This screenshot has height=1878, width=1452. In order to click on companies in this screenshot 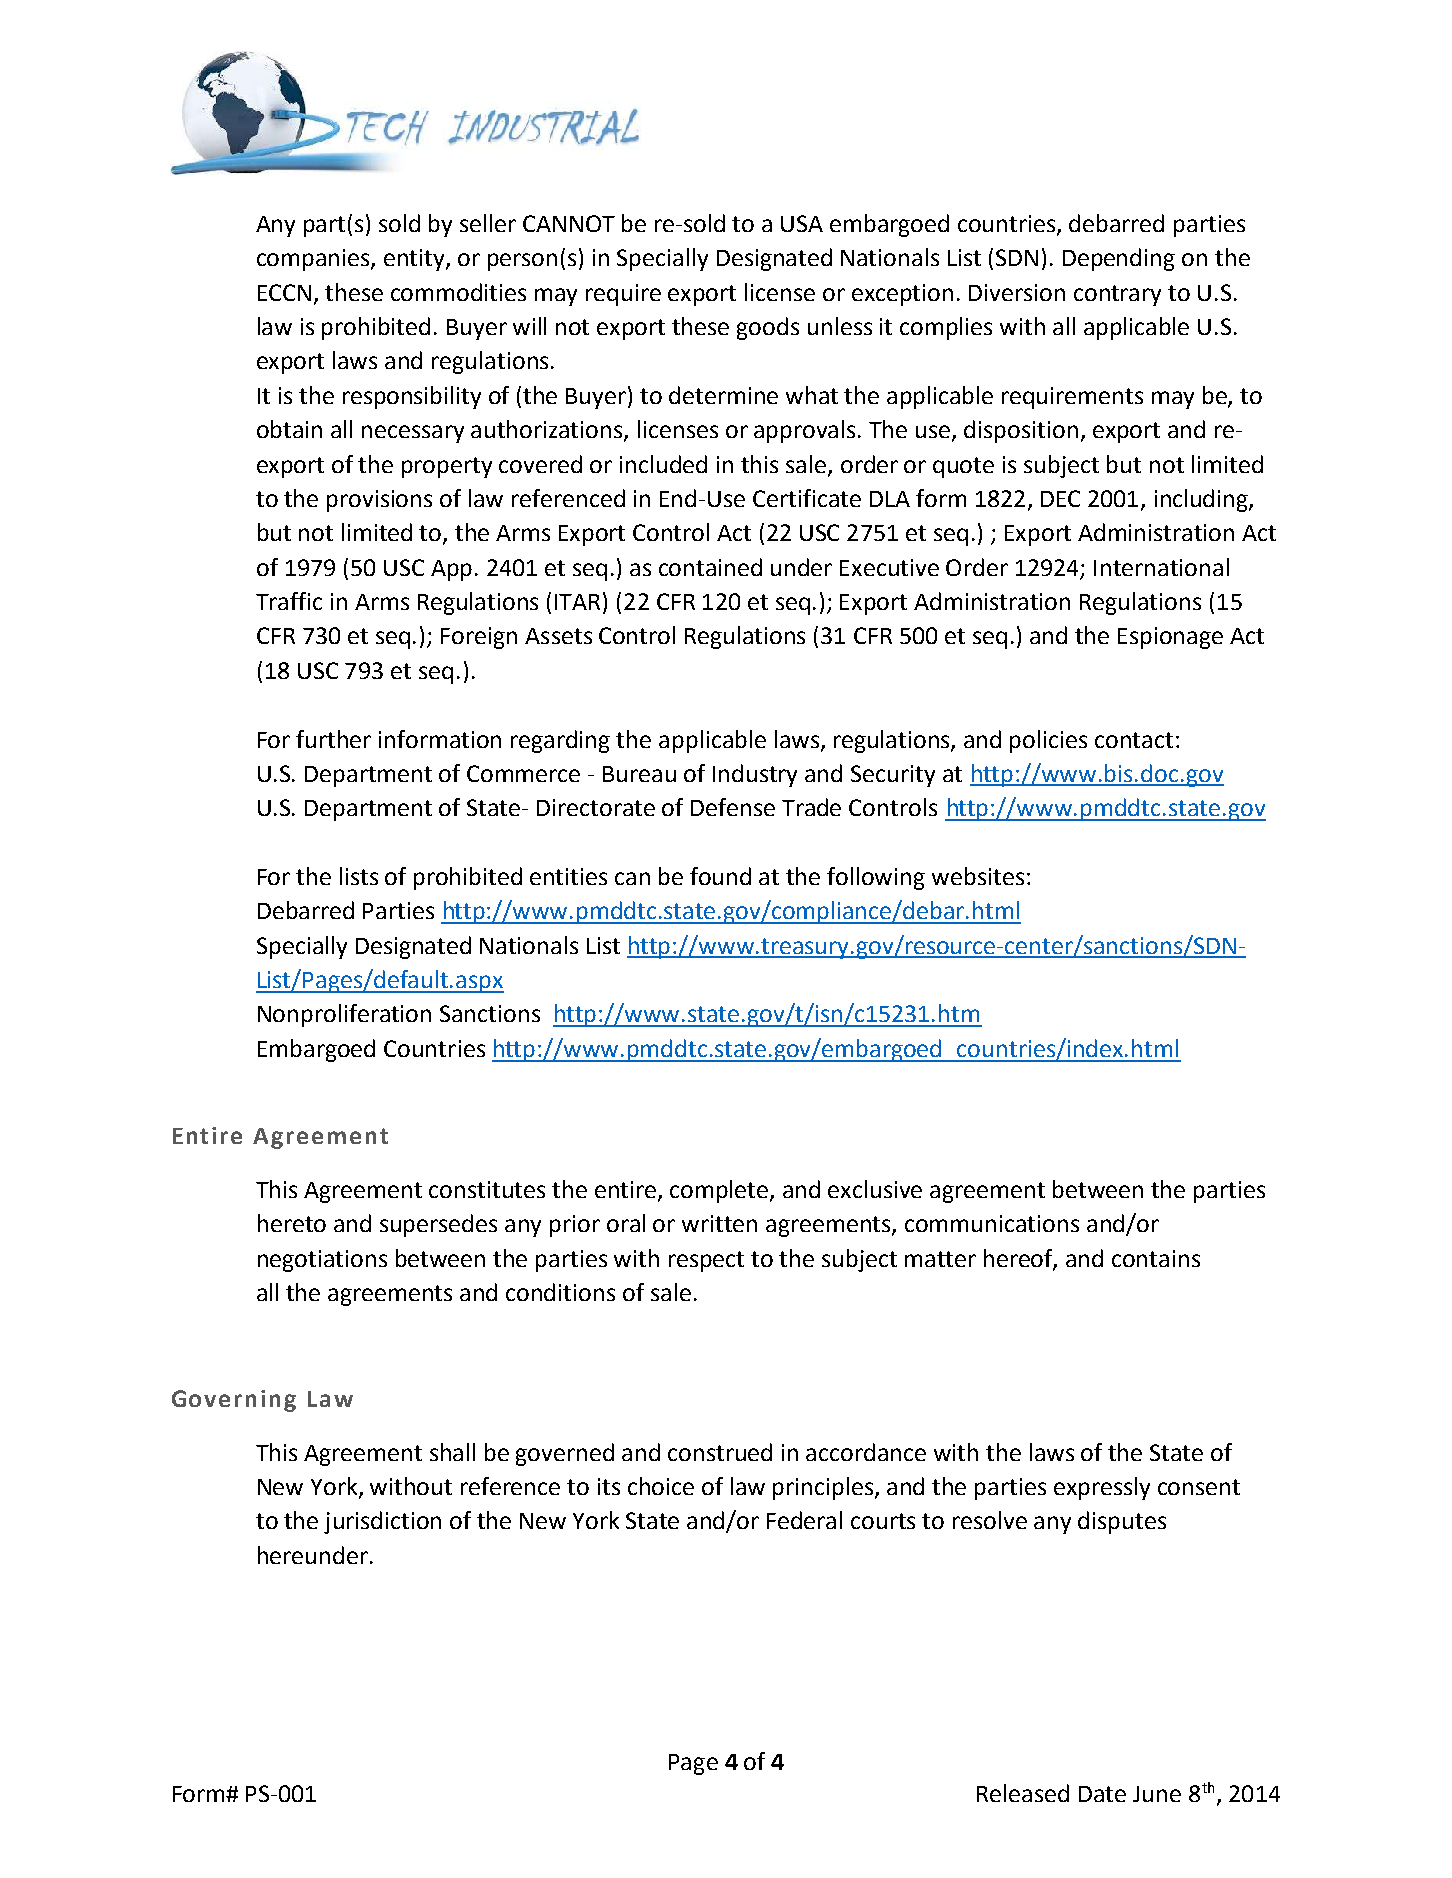, I will do `click(314, 260)`.
